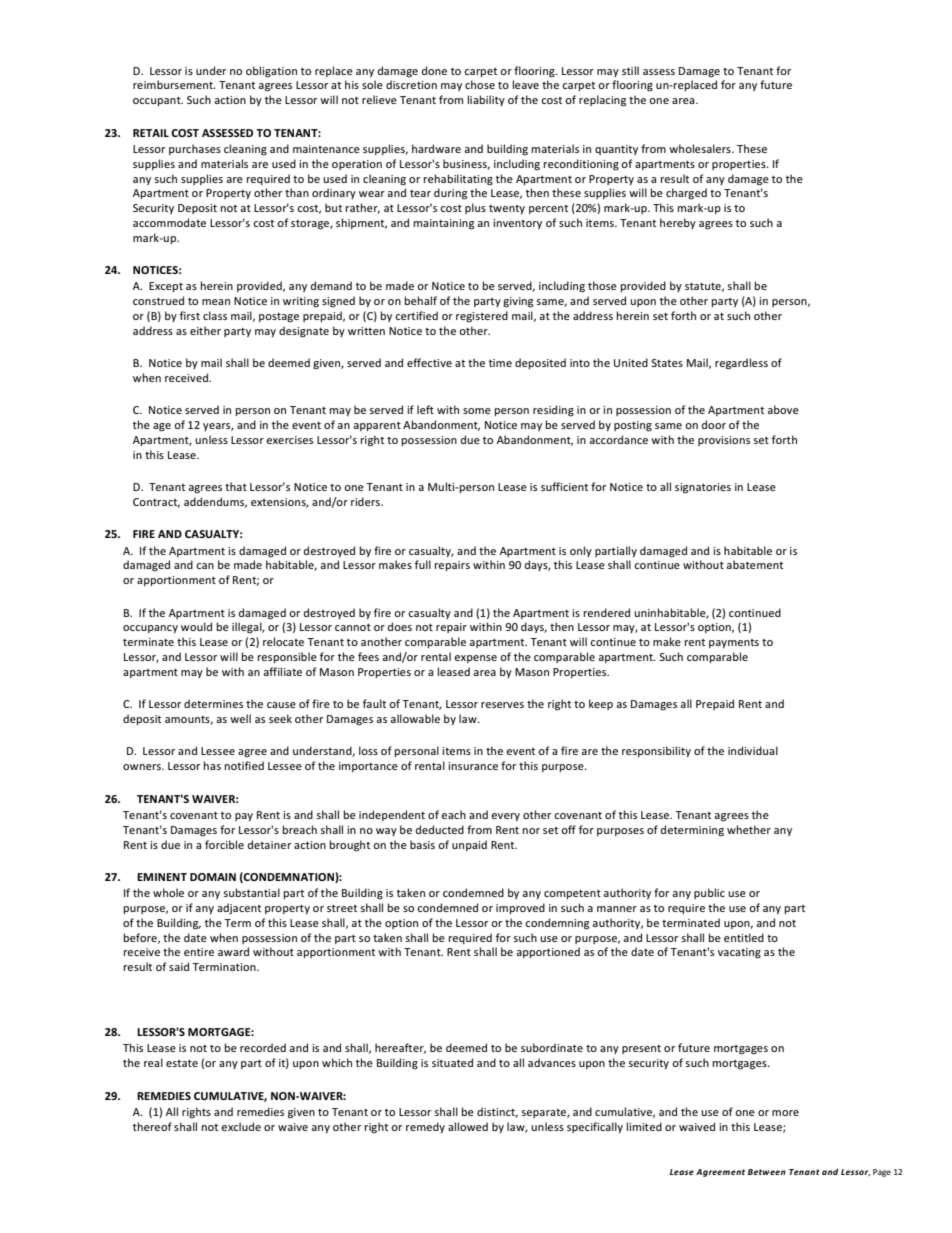 This image has height=1233, width=952. Describe the element at coordinates (241, 1126) in the image. I see `exclude` at that location.
